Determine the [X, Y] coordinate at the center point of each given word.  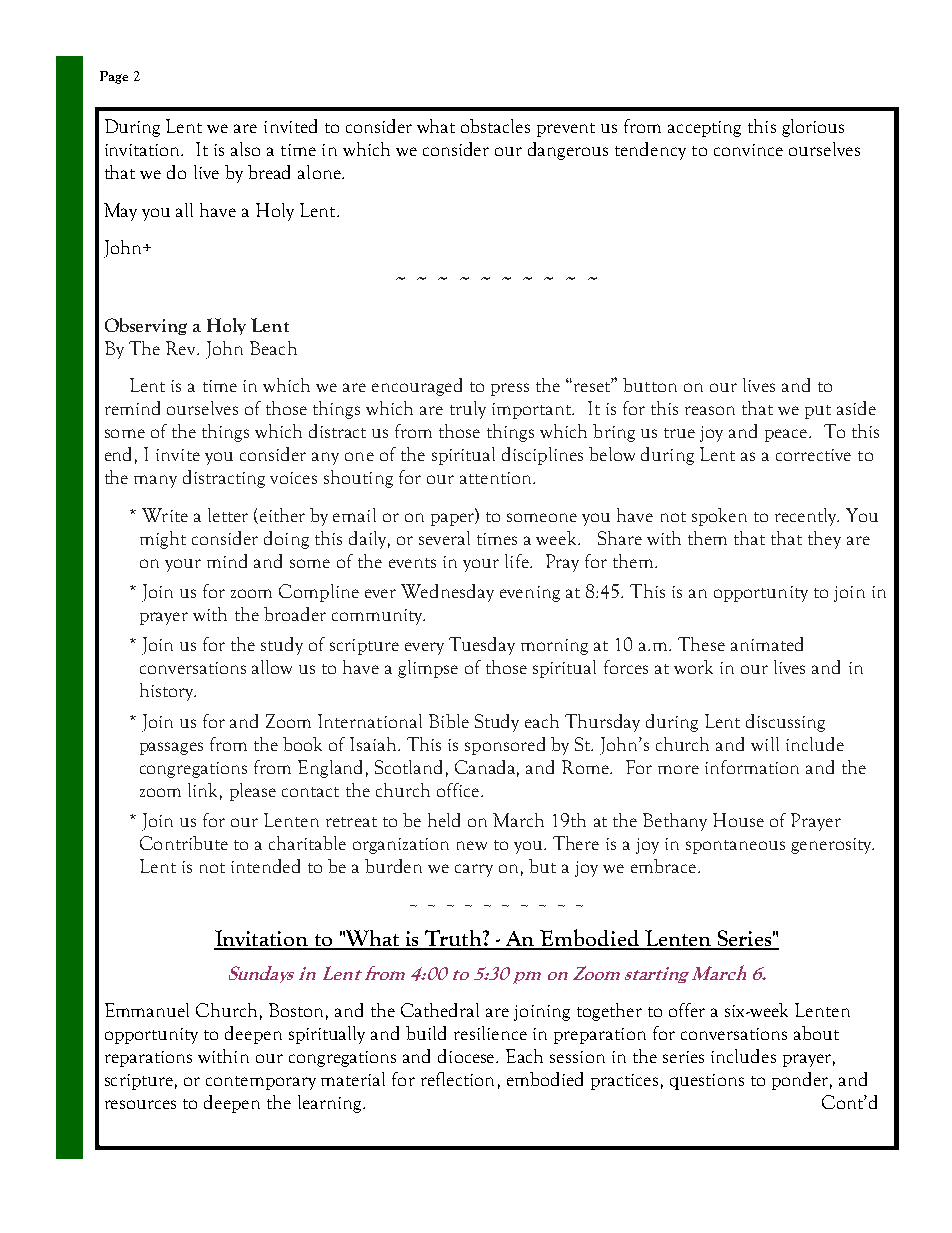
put [818, 412]
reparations [148, 1059]
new [472, 845]
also [245, 149]
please [253, 792]
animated [767, 644]
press [510, 389]
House [738, 820]
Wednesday [447, 593]
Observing [146, 326]
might [163, 540]
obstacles [495, 126]
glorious [813, 128]
